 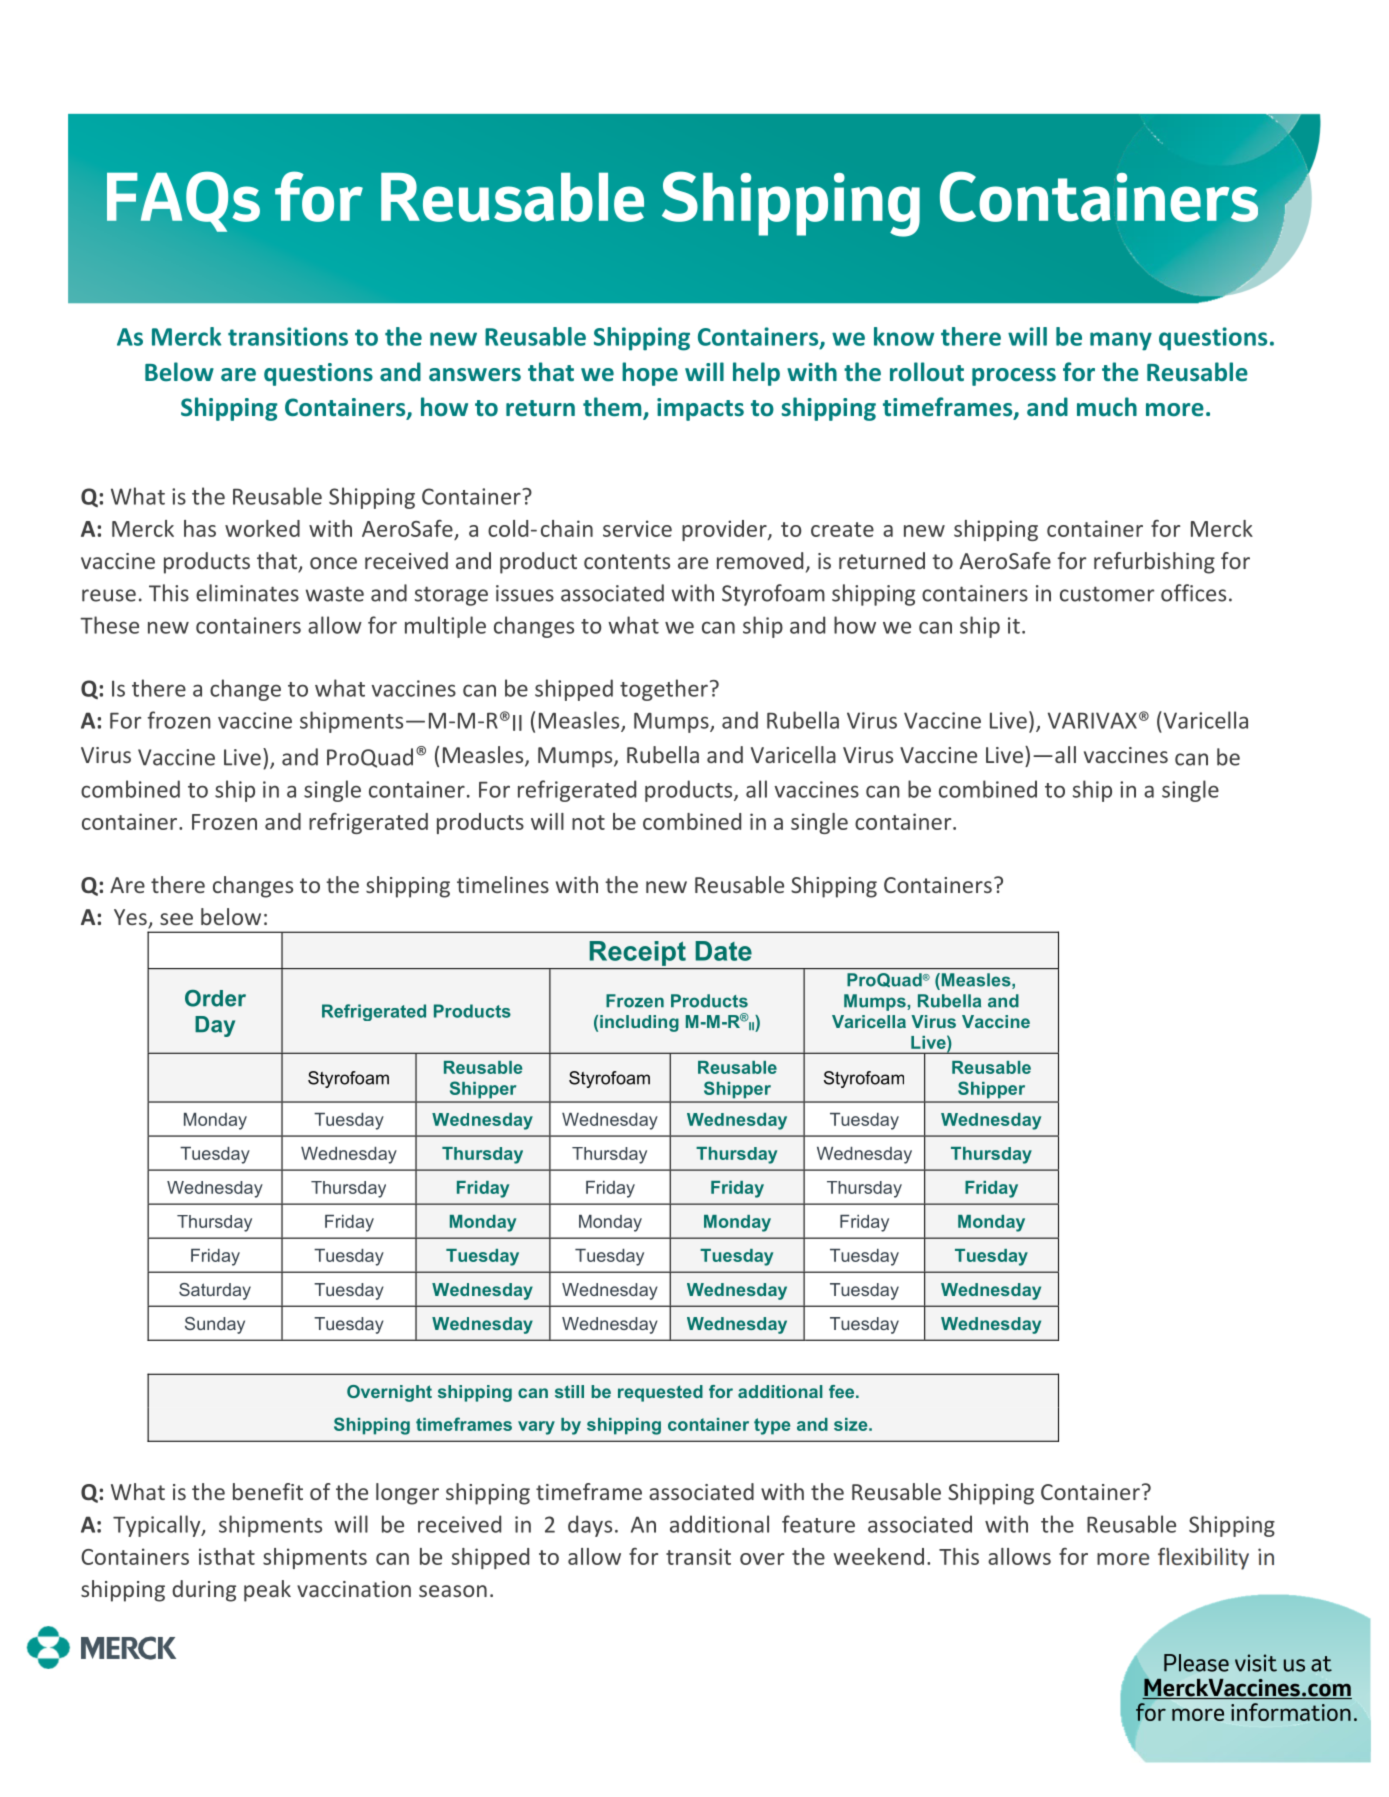 What do you see at coordinates (660, 1393) in the page?
I see `requested` at bounding box center [660, 1393].
